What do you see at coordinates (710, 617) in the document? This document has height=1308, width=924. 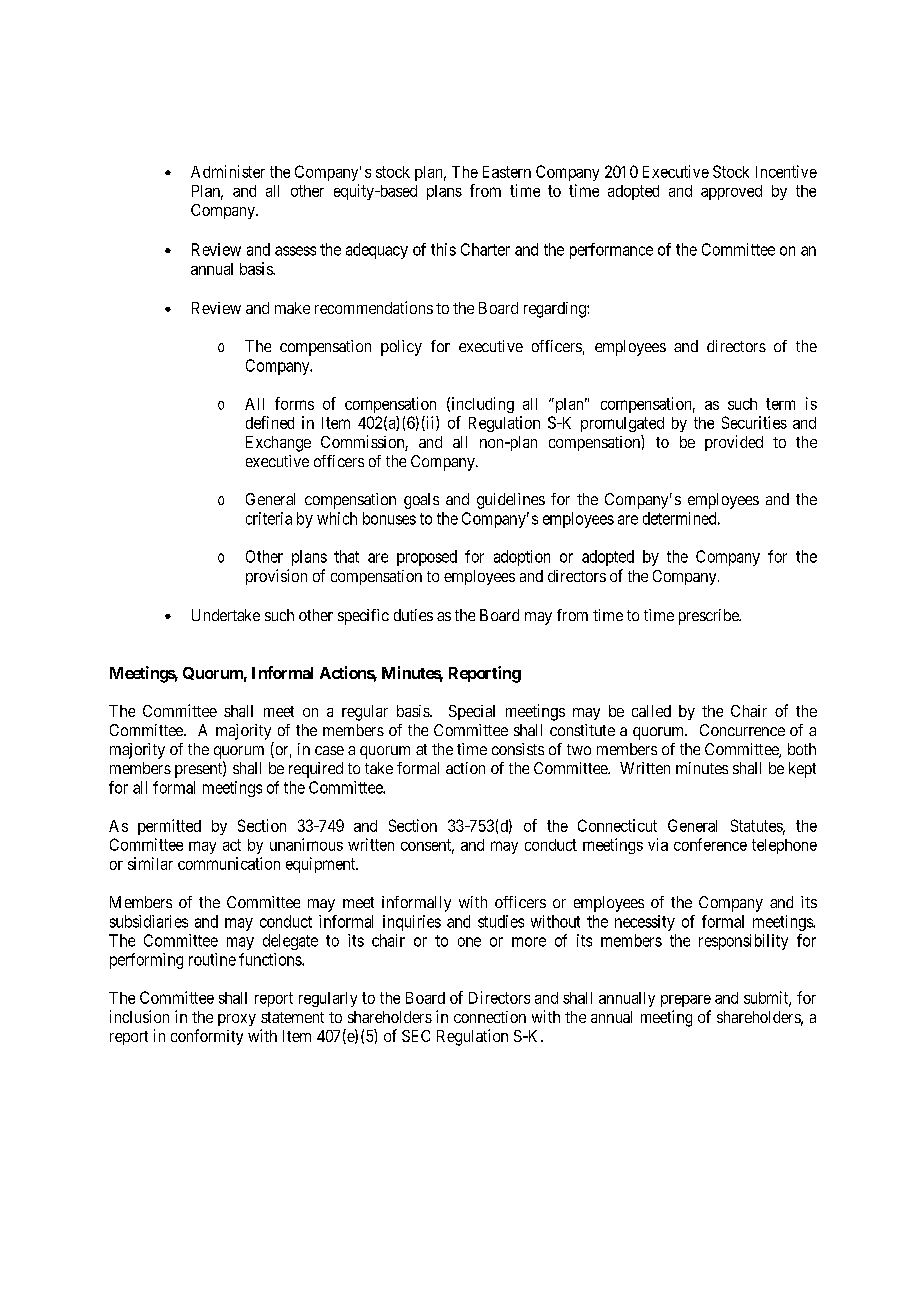 I see `prescribe` at bounding box center [710, 617].
